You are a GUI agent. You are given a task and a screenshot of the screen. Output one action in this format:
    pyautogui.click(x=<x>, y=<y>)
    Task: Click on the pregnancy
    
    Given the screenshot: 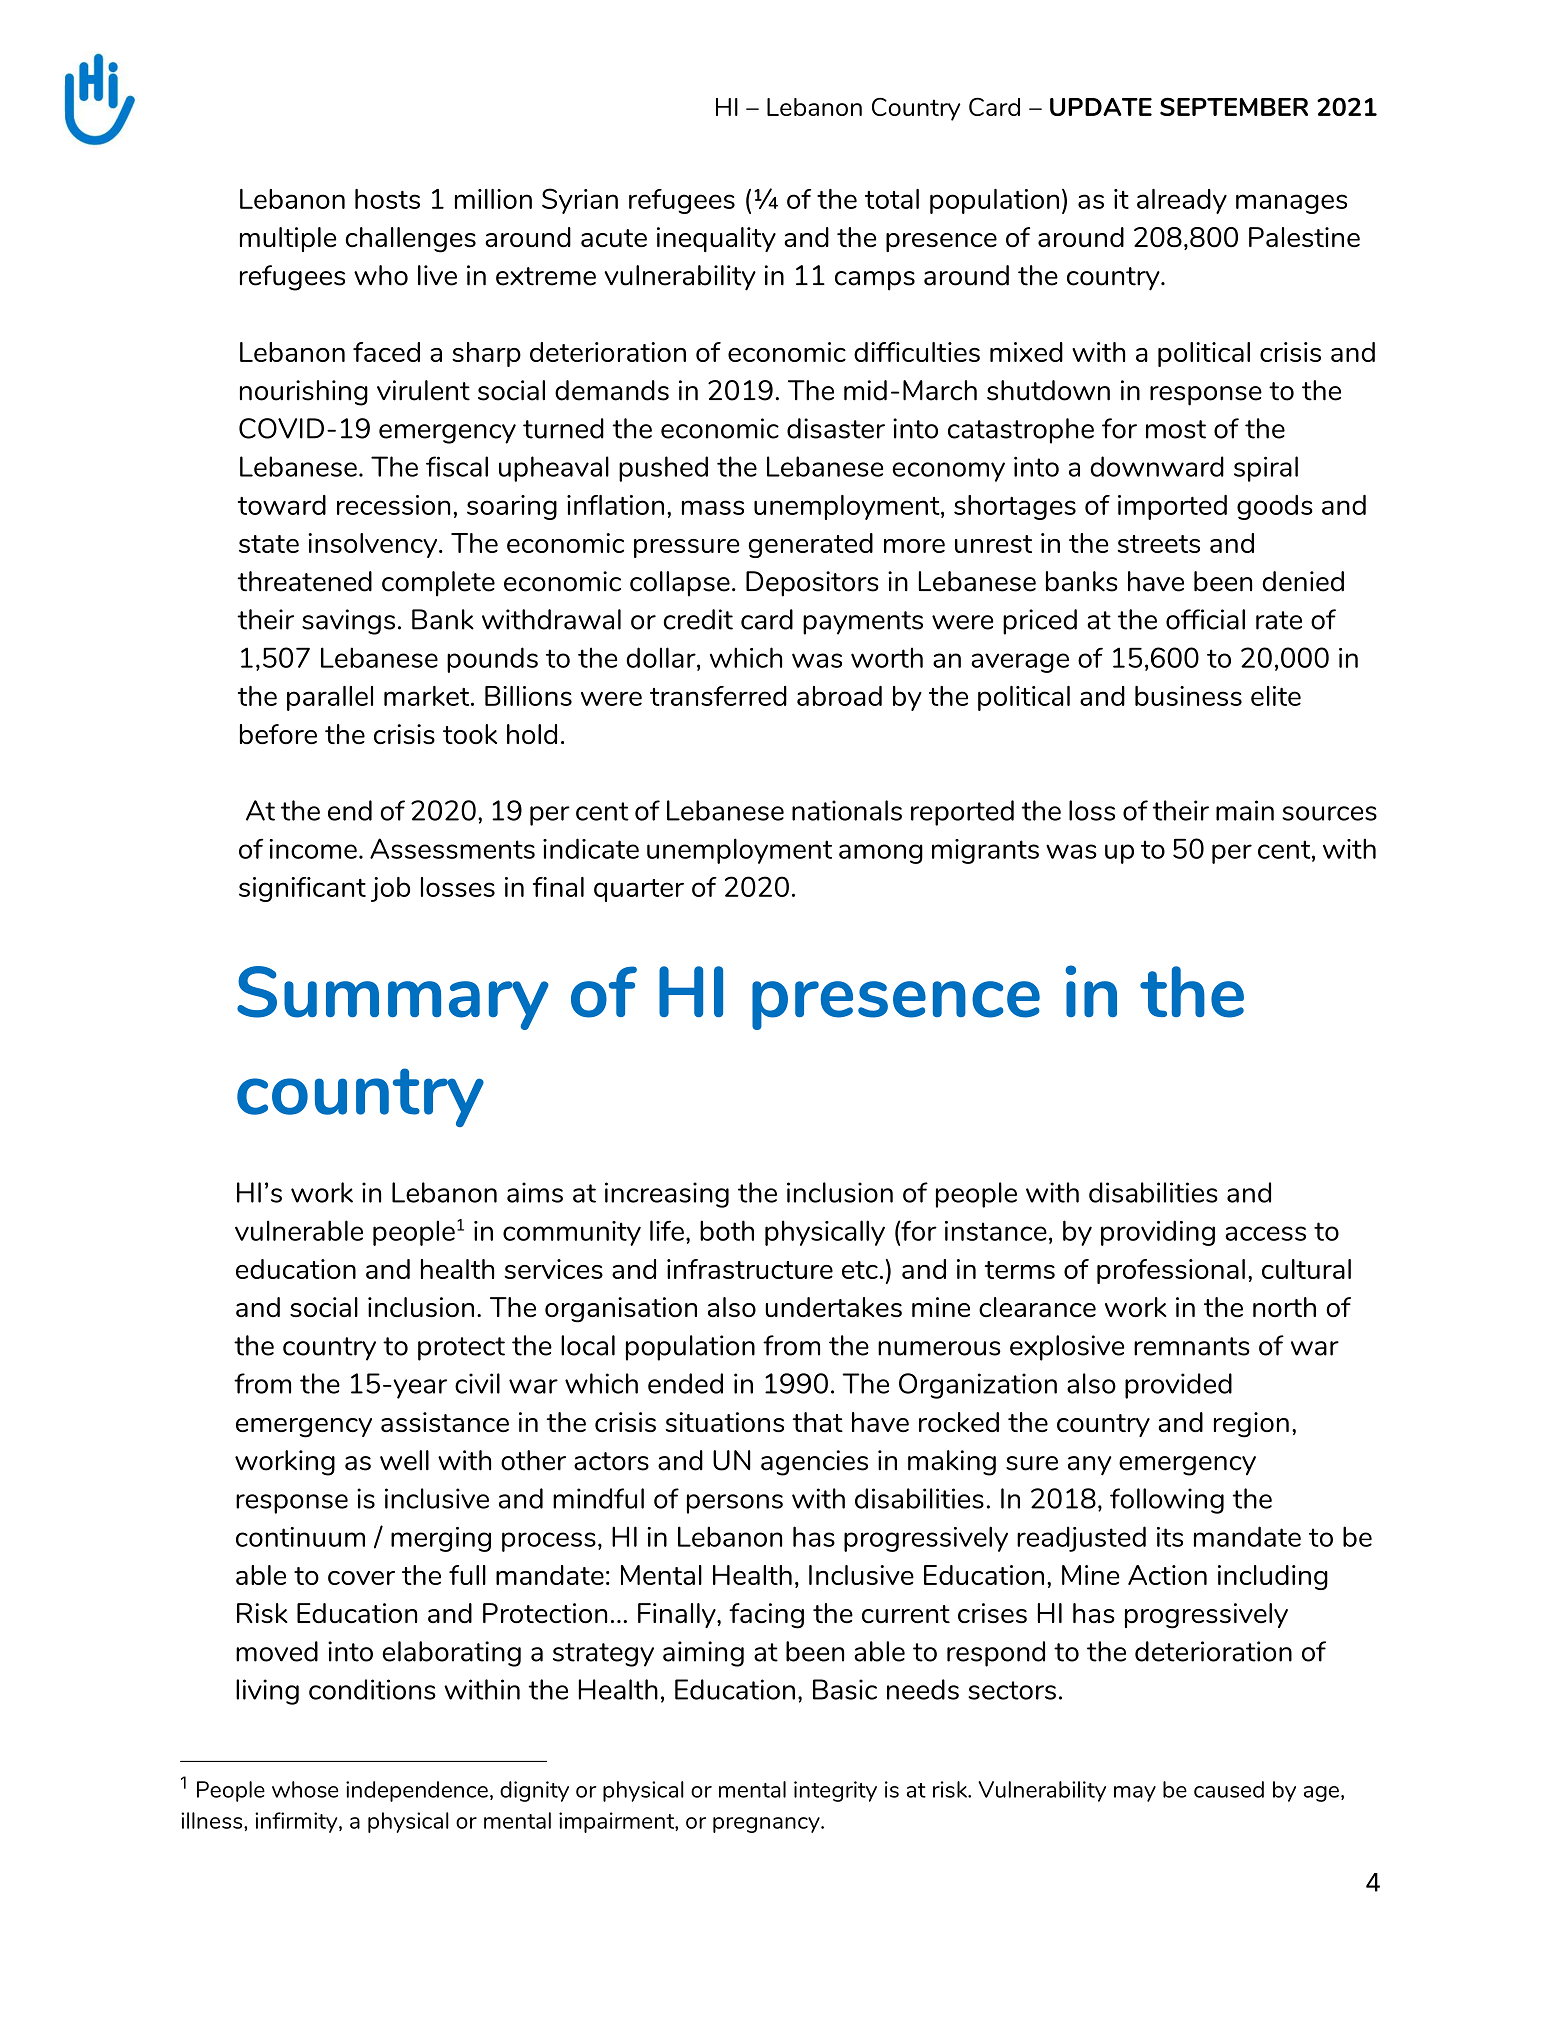 What is the action you would take?
    pyautogui.click(x=767, y=1825)
